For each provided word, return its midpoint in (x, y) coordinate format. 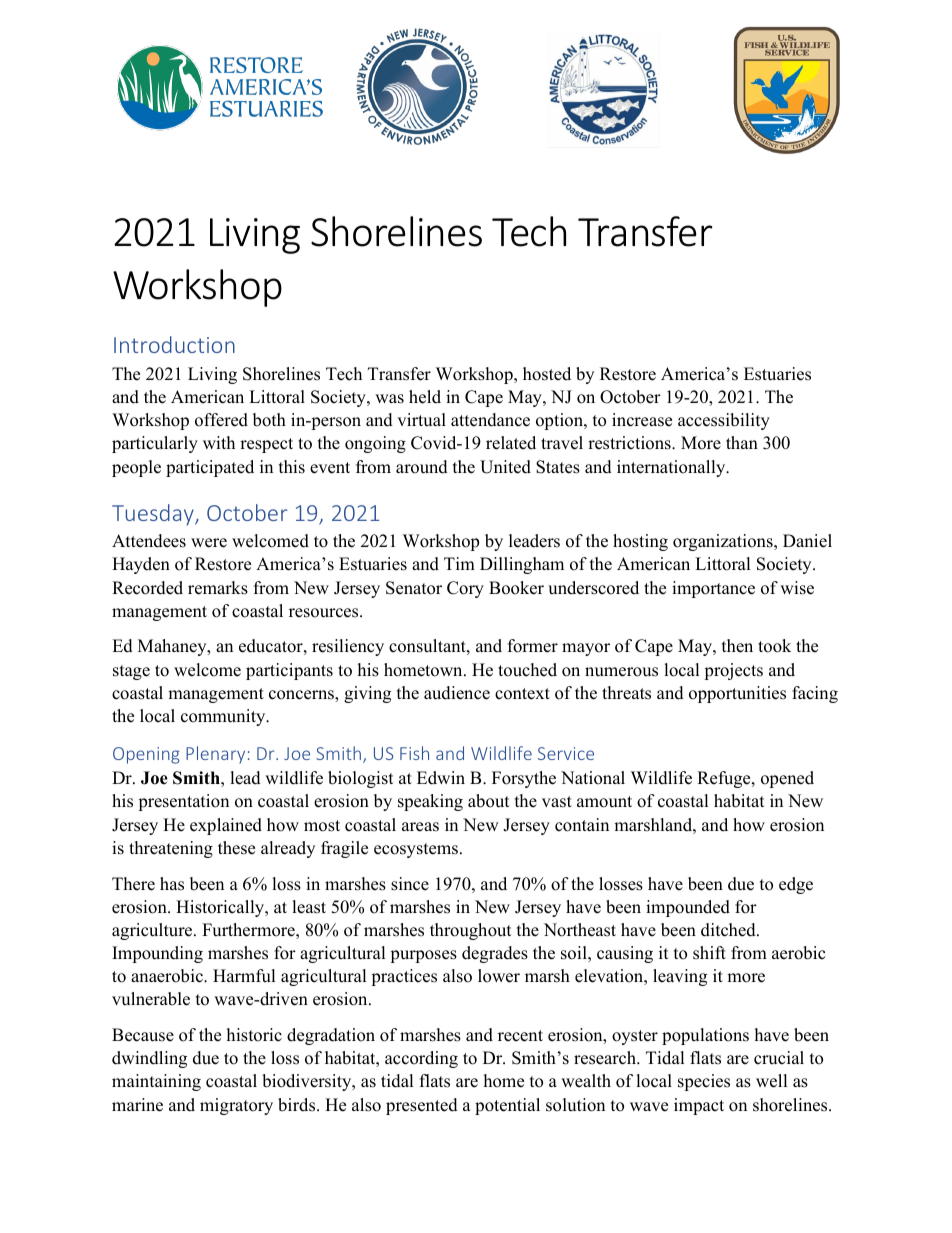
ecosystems (416, 850)
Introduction (174, 344)
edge (796, 885)
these (236, 848)
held (425, 397)
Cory (465, 589)
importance (713, 589)
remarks (218, 588)
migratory (236, 1106)
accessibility (724, 421)
